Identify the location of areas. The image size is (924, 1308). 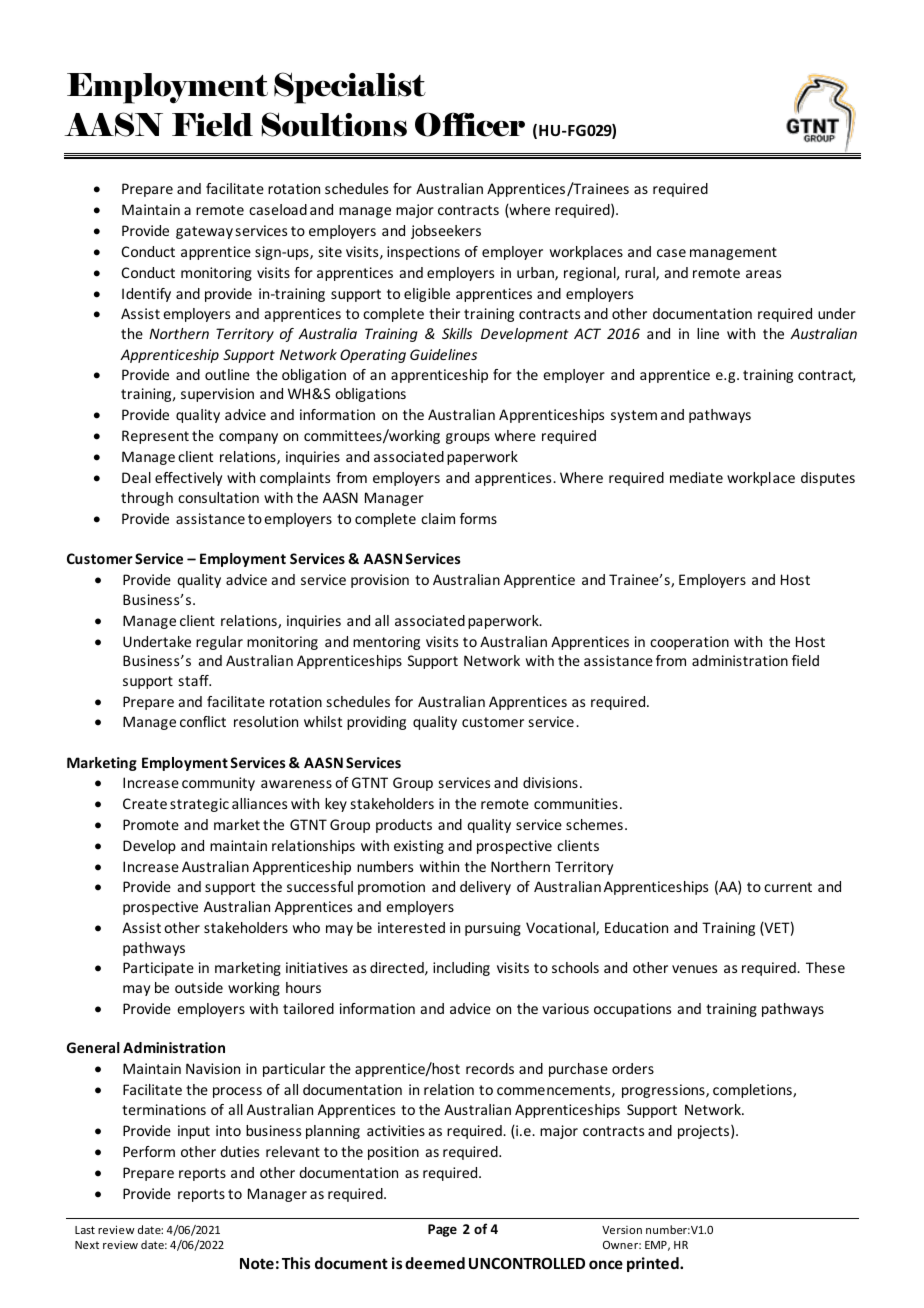
(763, 274).
